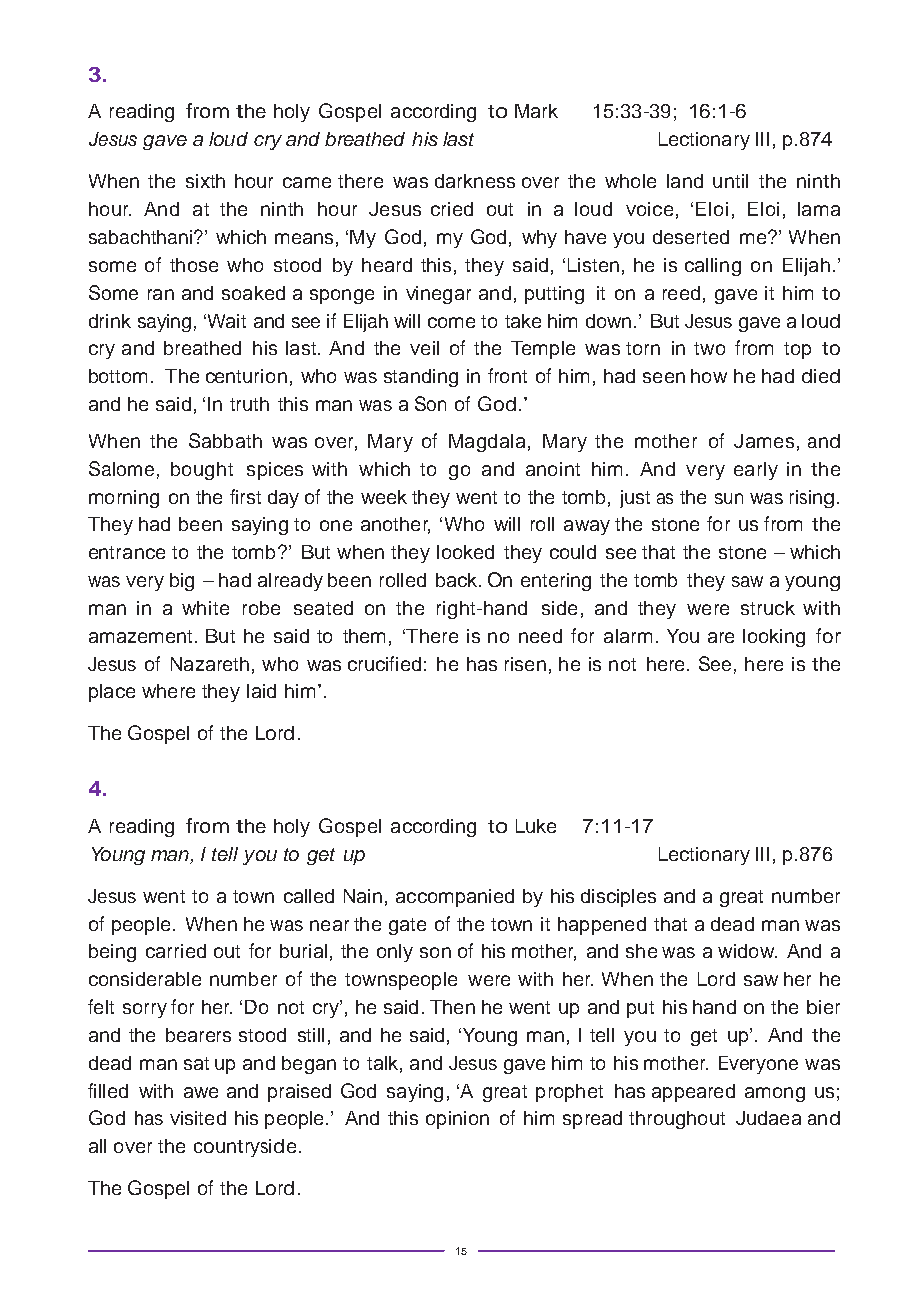 Image resolution: width=924 pixels, height=1307 pixels. Describe the element at coordinates (246, 376) in the document. I see `centurion` at that location.
